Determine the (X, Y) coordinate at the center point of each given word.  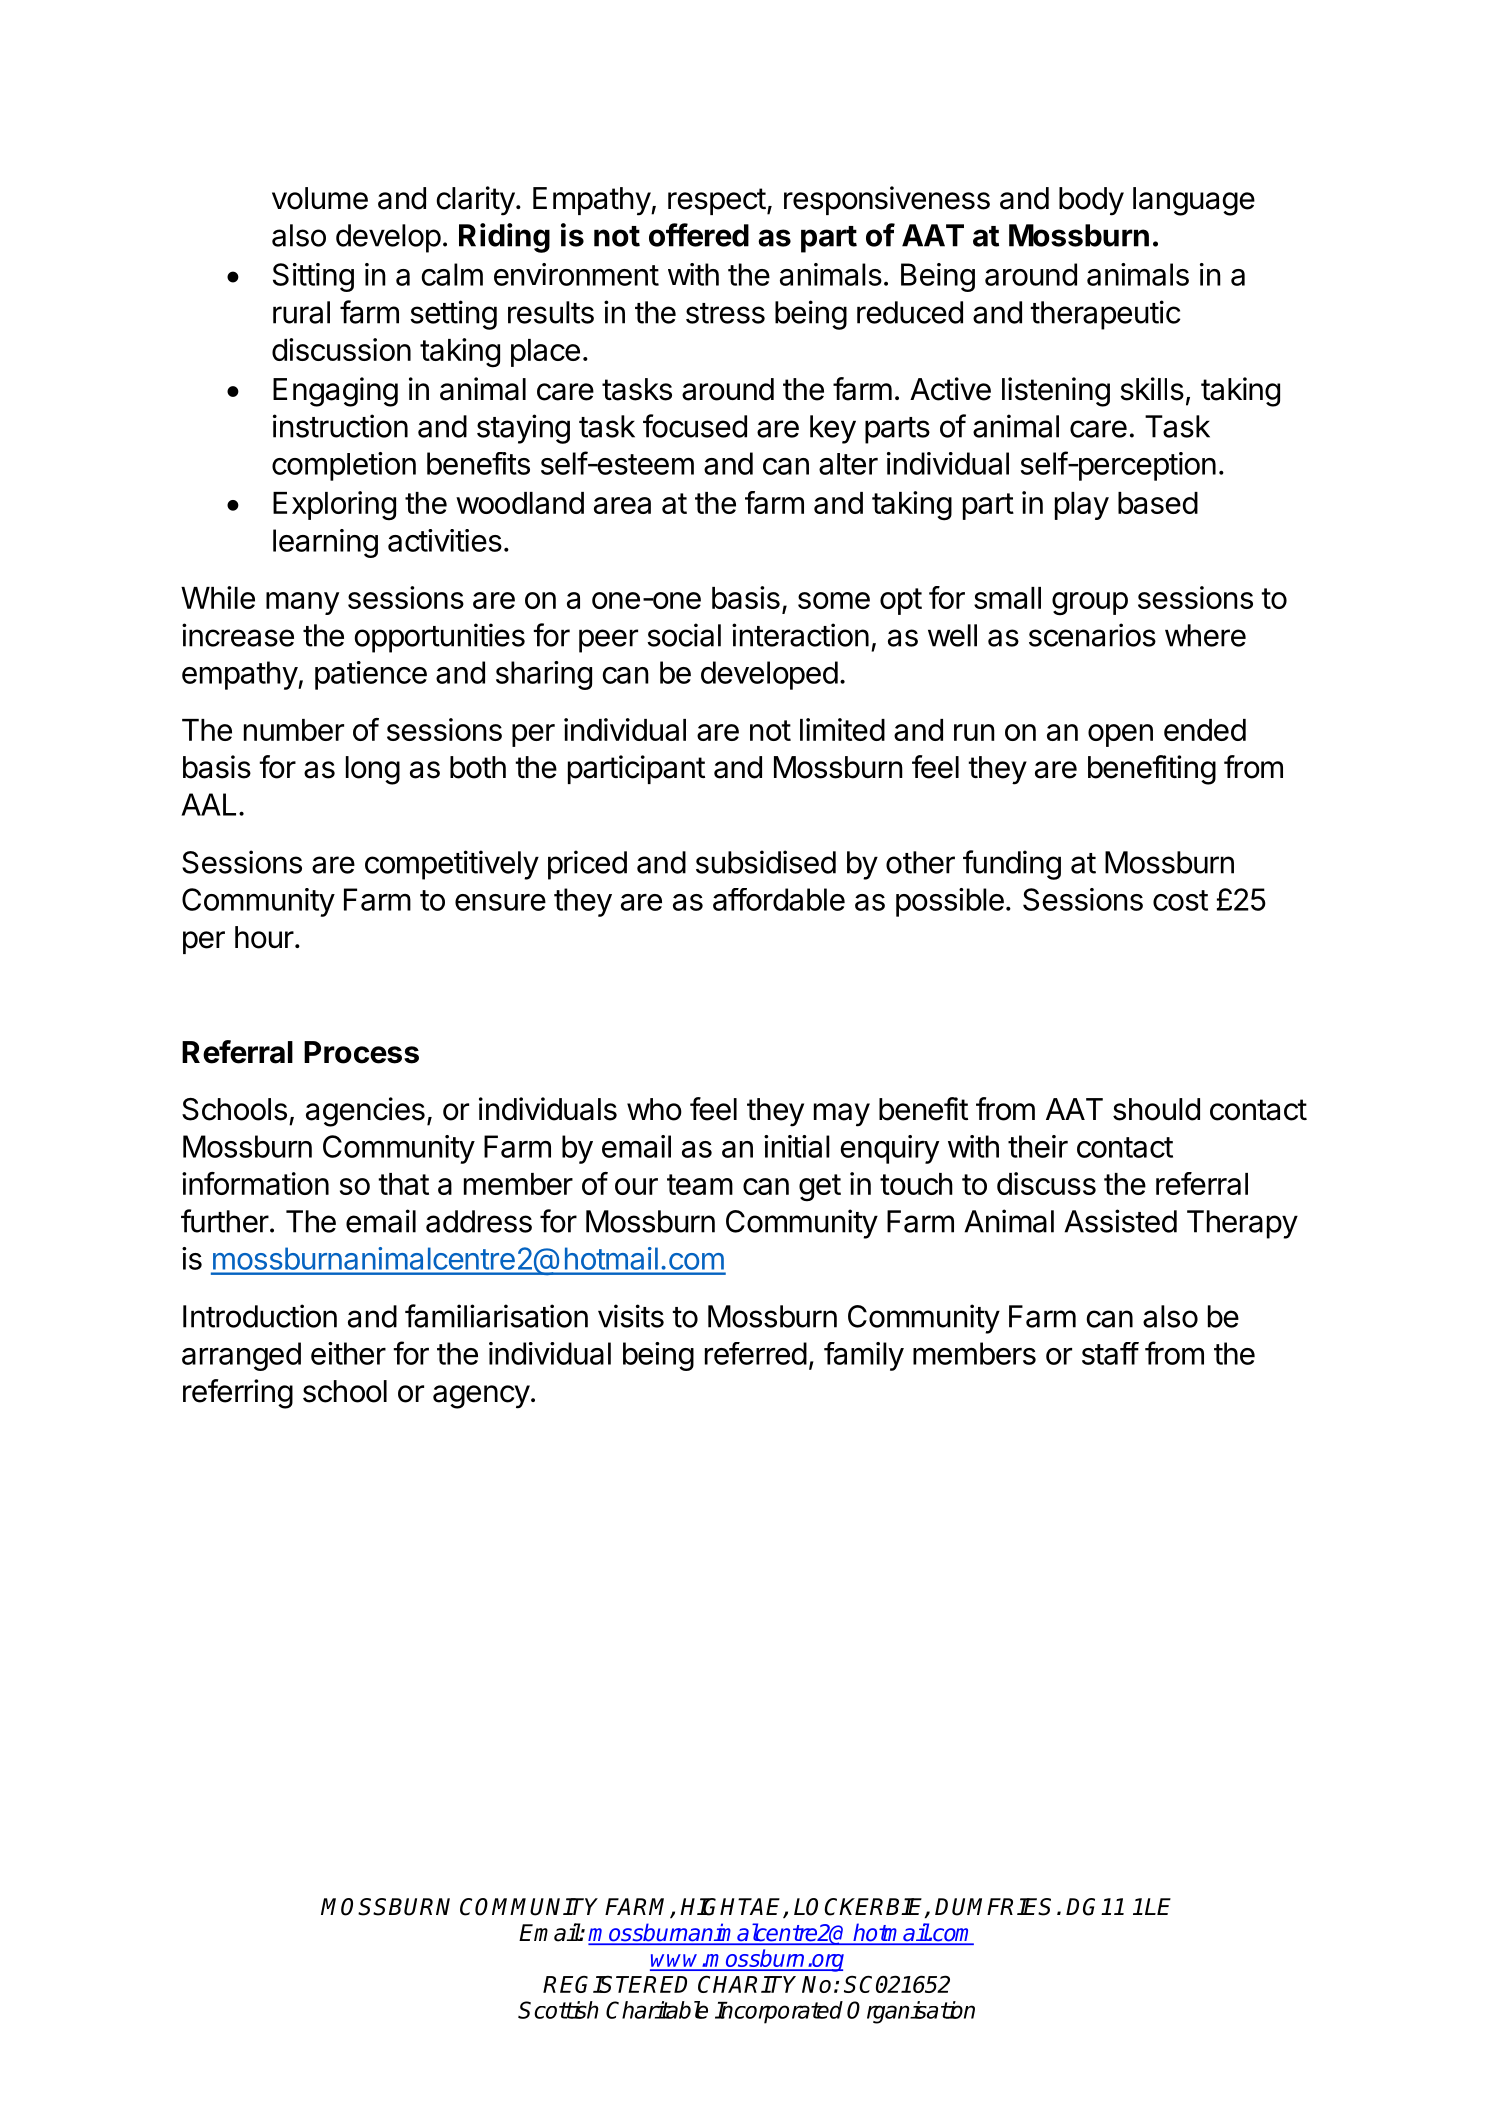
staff (1110, 1353)
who (654, 1109)
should (1156, 1109)
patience (371, 675)
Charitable (657, 2010)
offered (699, 235)
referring (238, 1394)
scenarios (1092, 635)
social (684, 635)
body (1091, 201)
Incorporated (779, 2012)
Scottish (558, 2010)
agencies (365, 1112)
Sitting (313, 277)
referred (756, 1353)
